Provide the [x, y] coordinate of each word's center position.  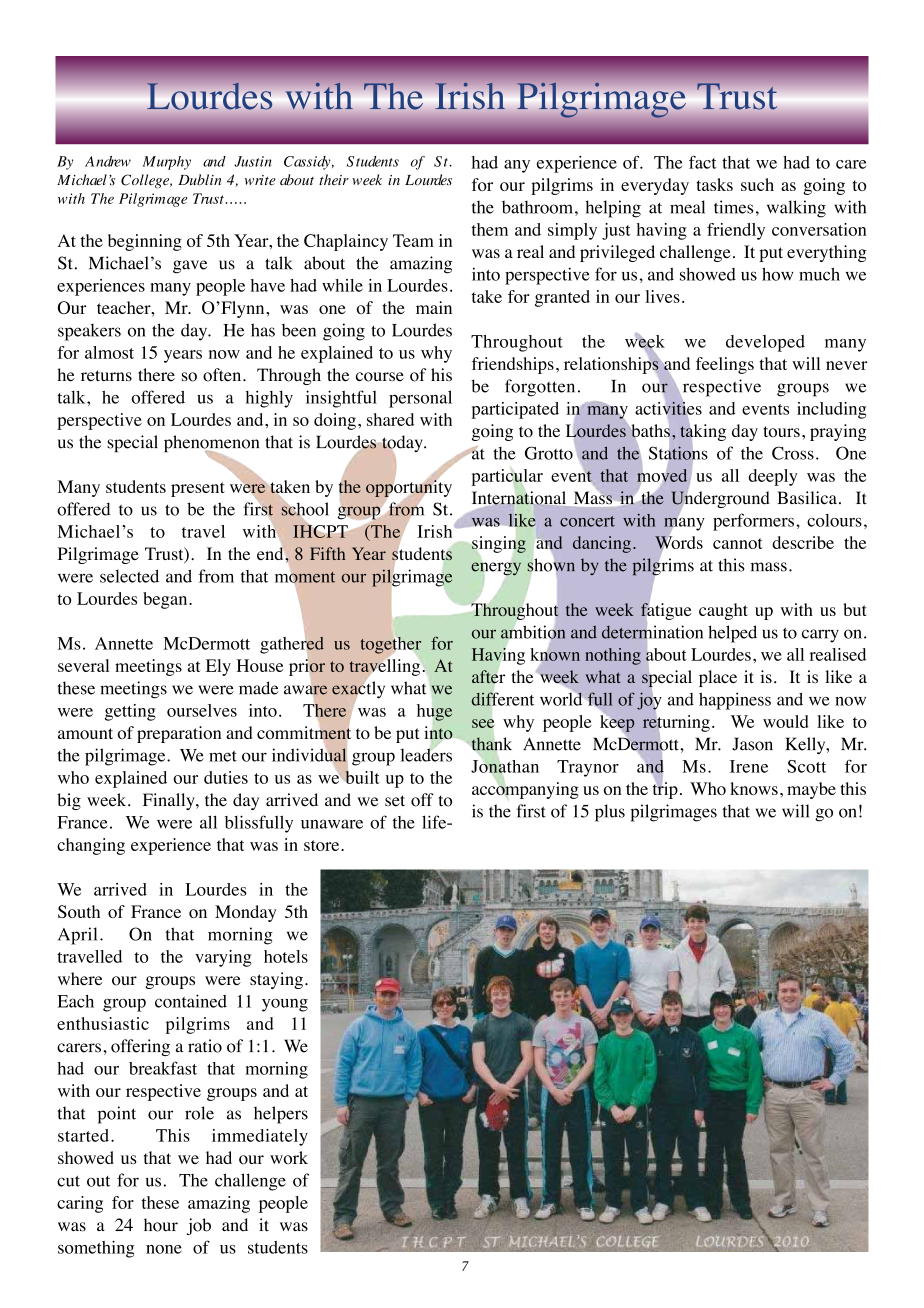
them [490, 229]
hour [161, 1225]
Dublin [200, 180]
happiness [735, 701]
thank [491, 744]
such [757, 184]
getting [130, 712]
